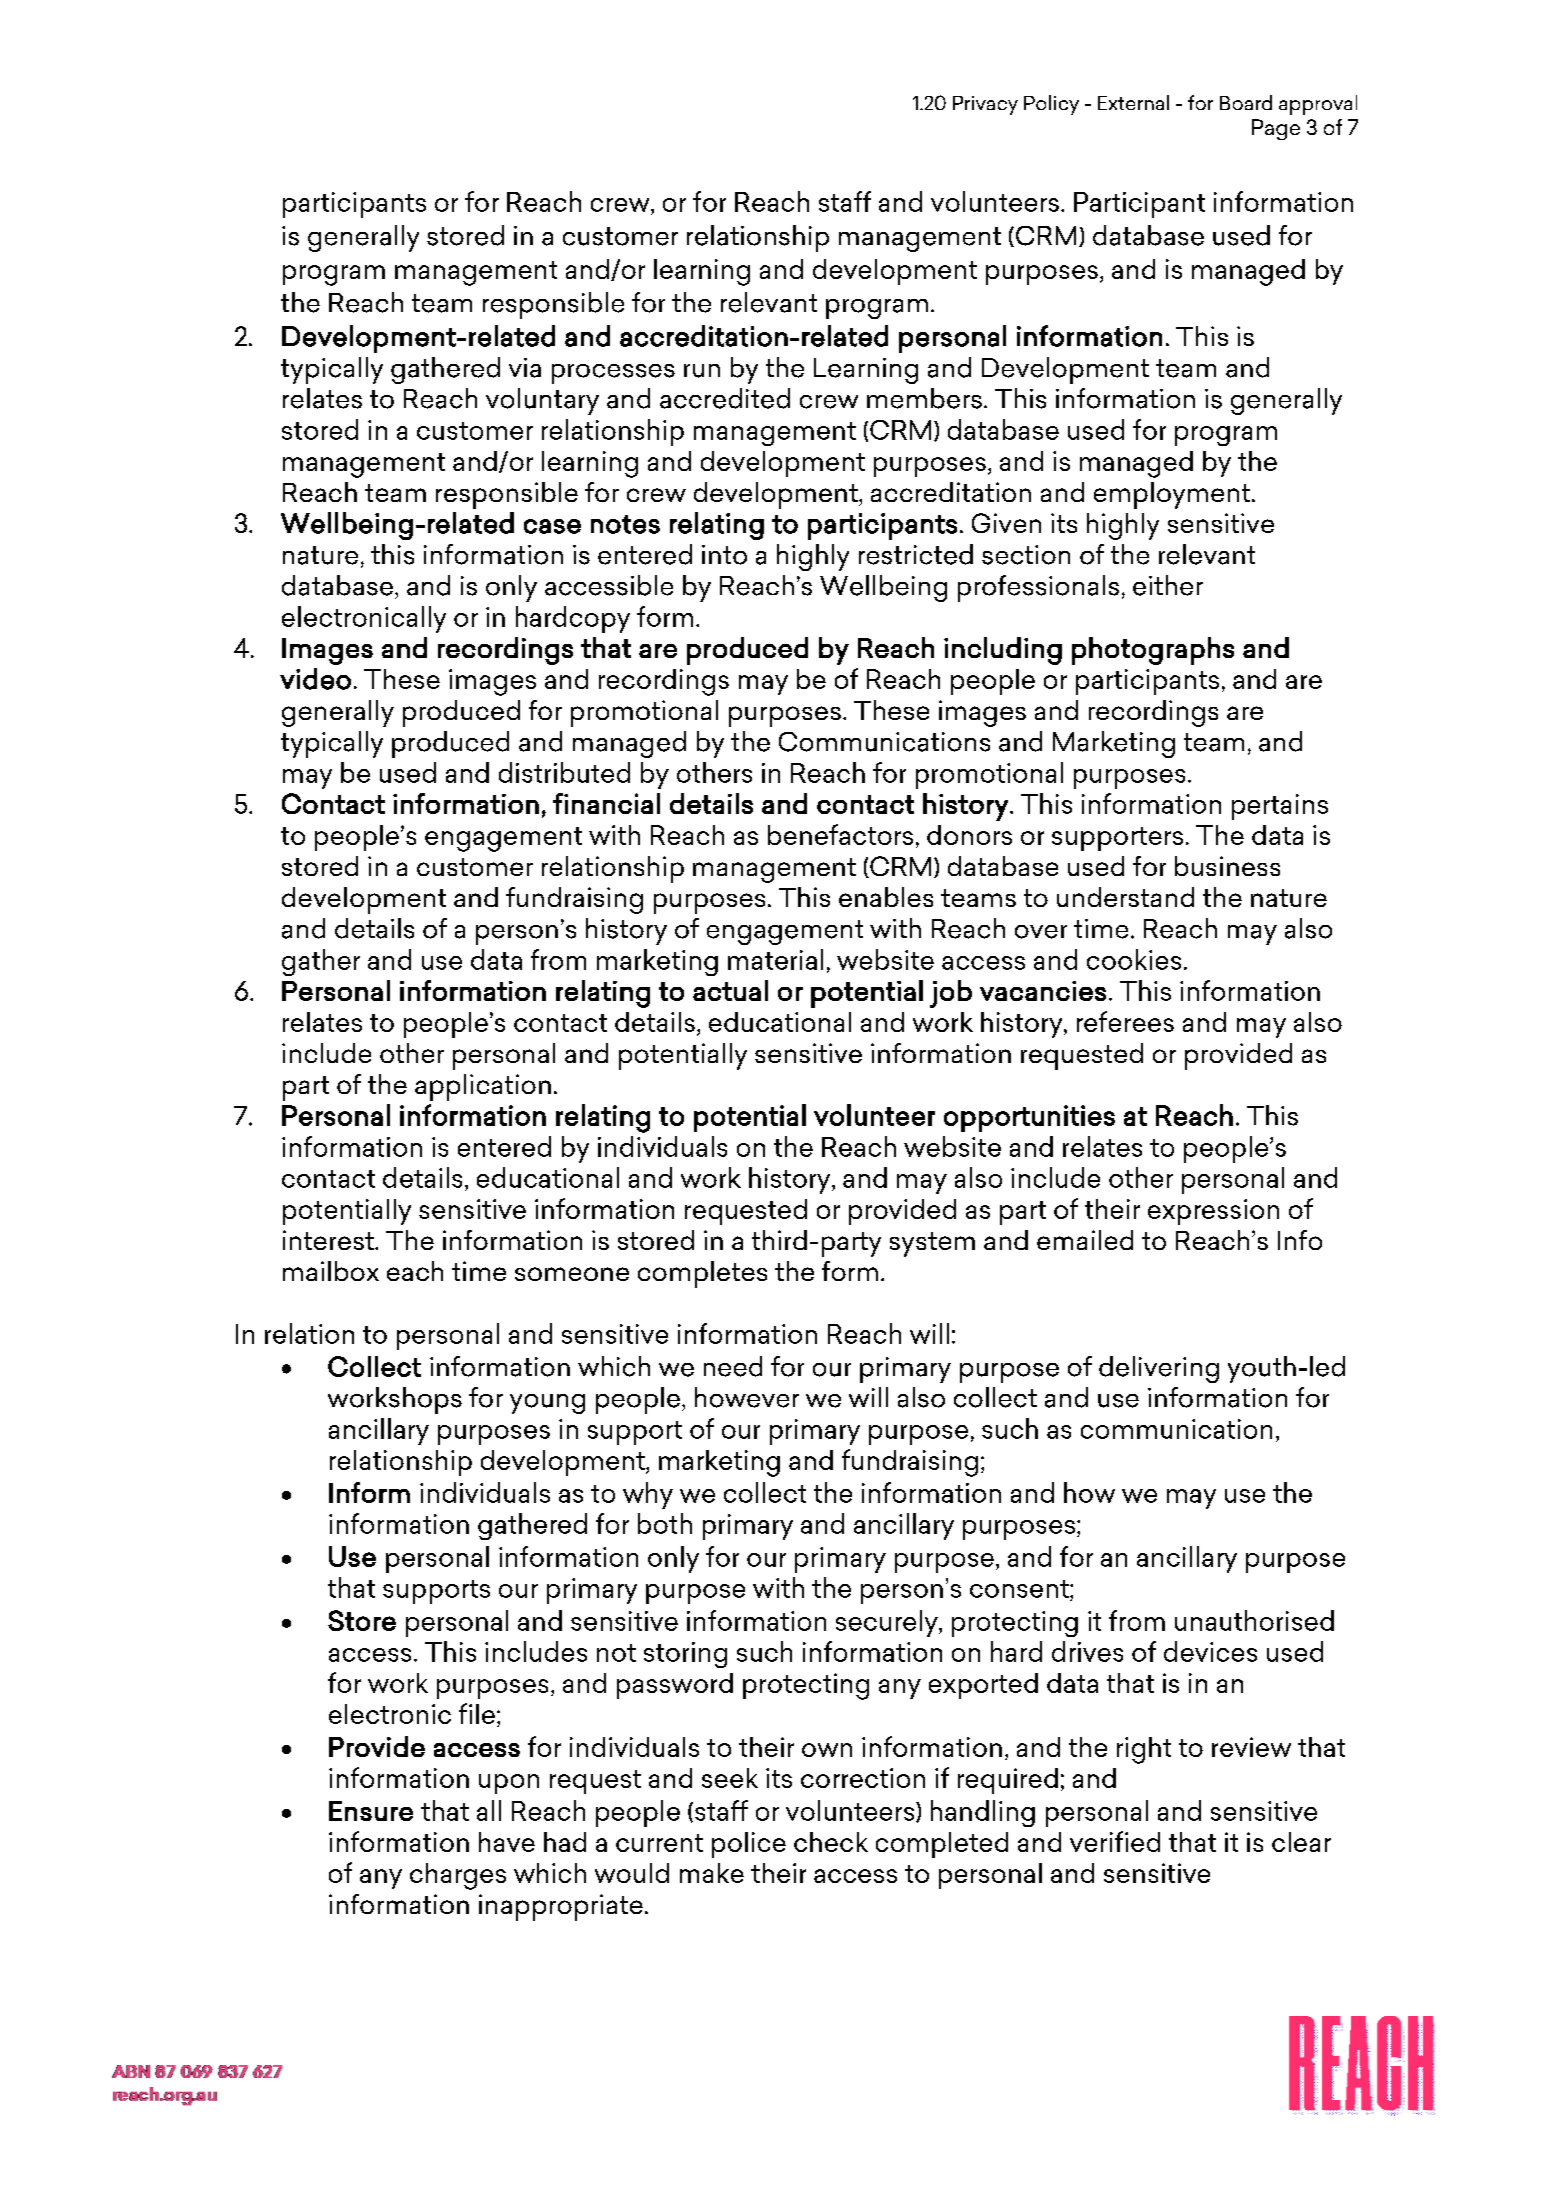  Describe the element at coordinates (985, 105) in the page. I see `Privacy` at that location.
